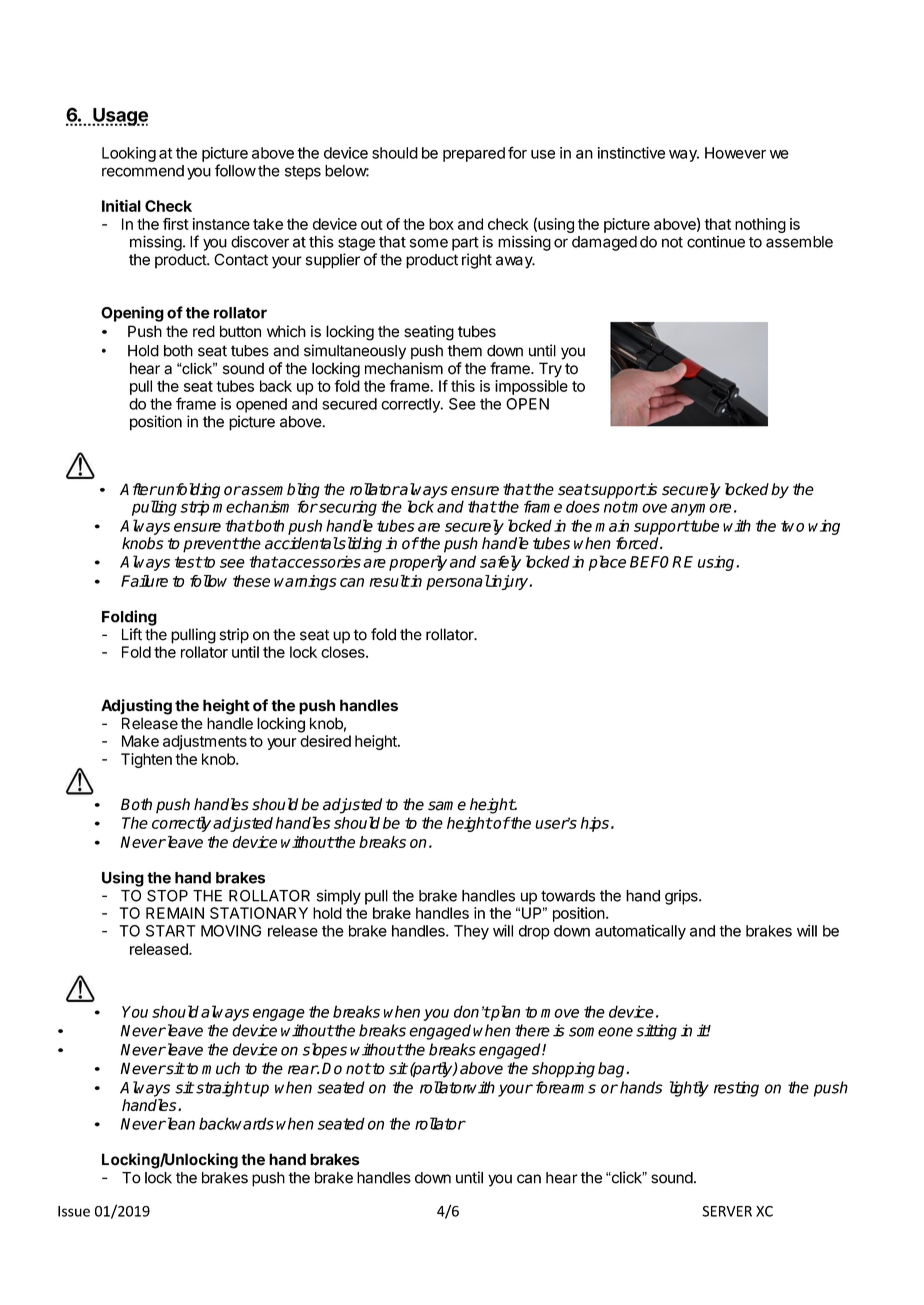 Image resolution: width=924 pixels, height=1305 pixels. Describe the element at coordinates (474, 154) in the page. I see `prepared` at that location.
